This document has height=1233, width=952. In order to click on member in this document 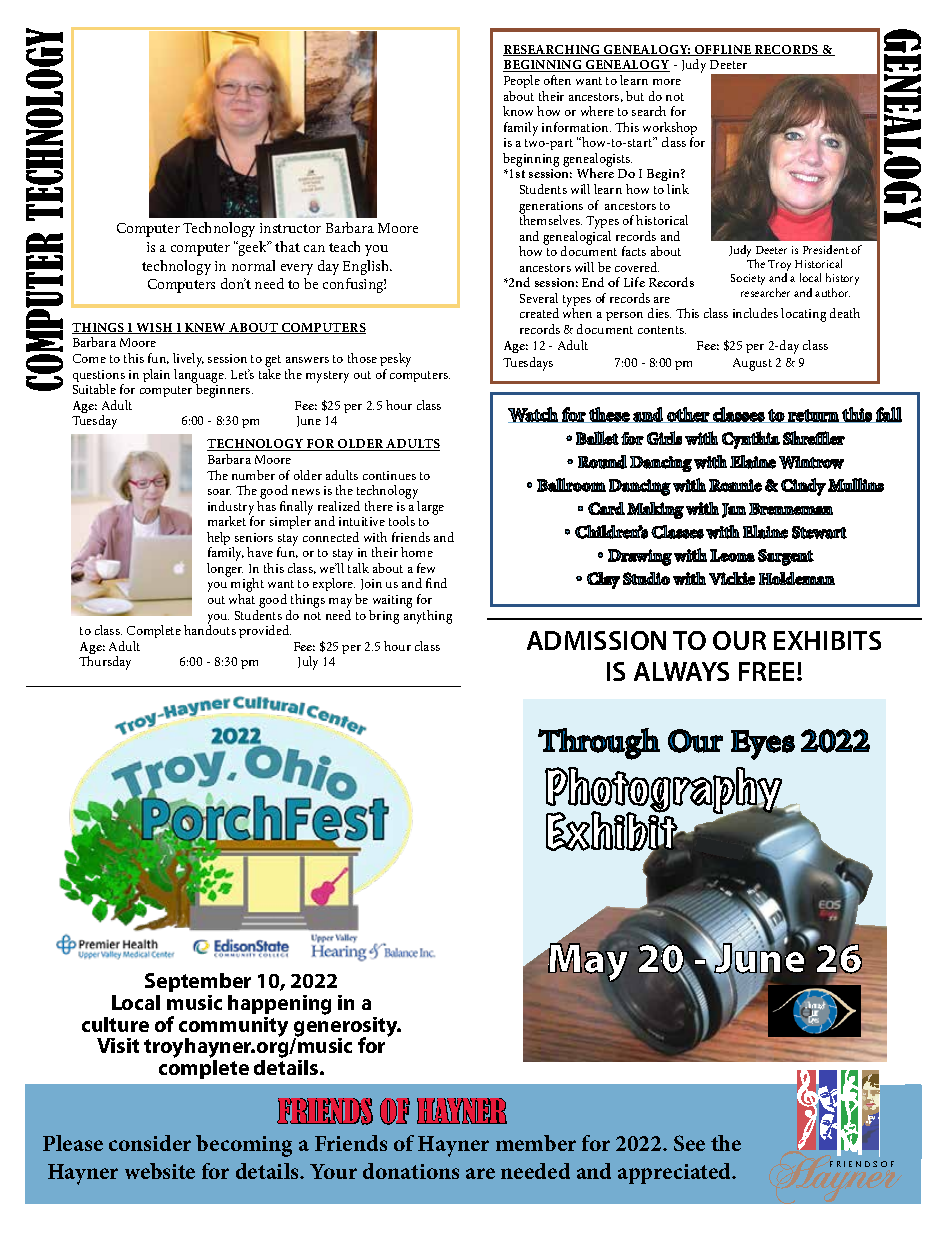, I will do `click(536, 1143)`.
